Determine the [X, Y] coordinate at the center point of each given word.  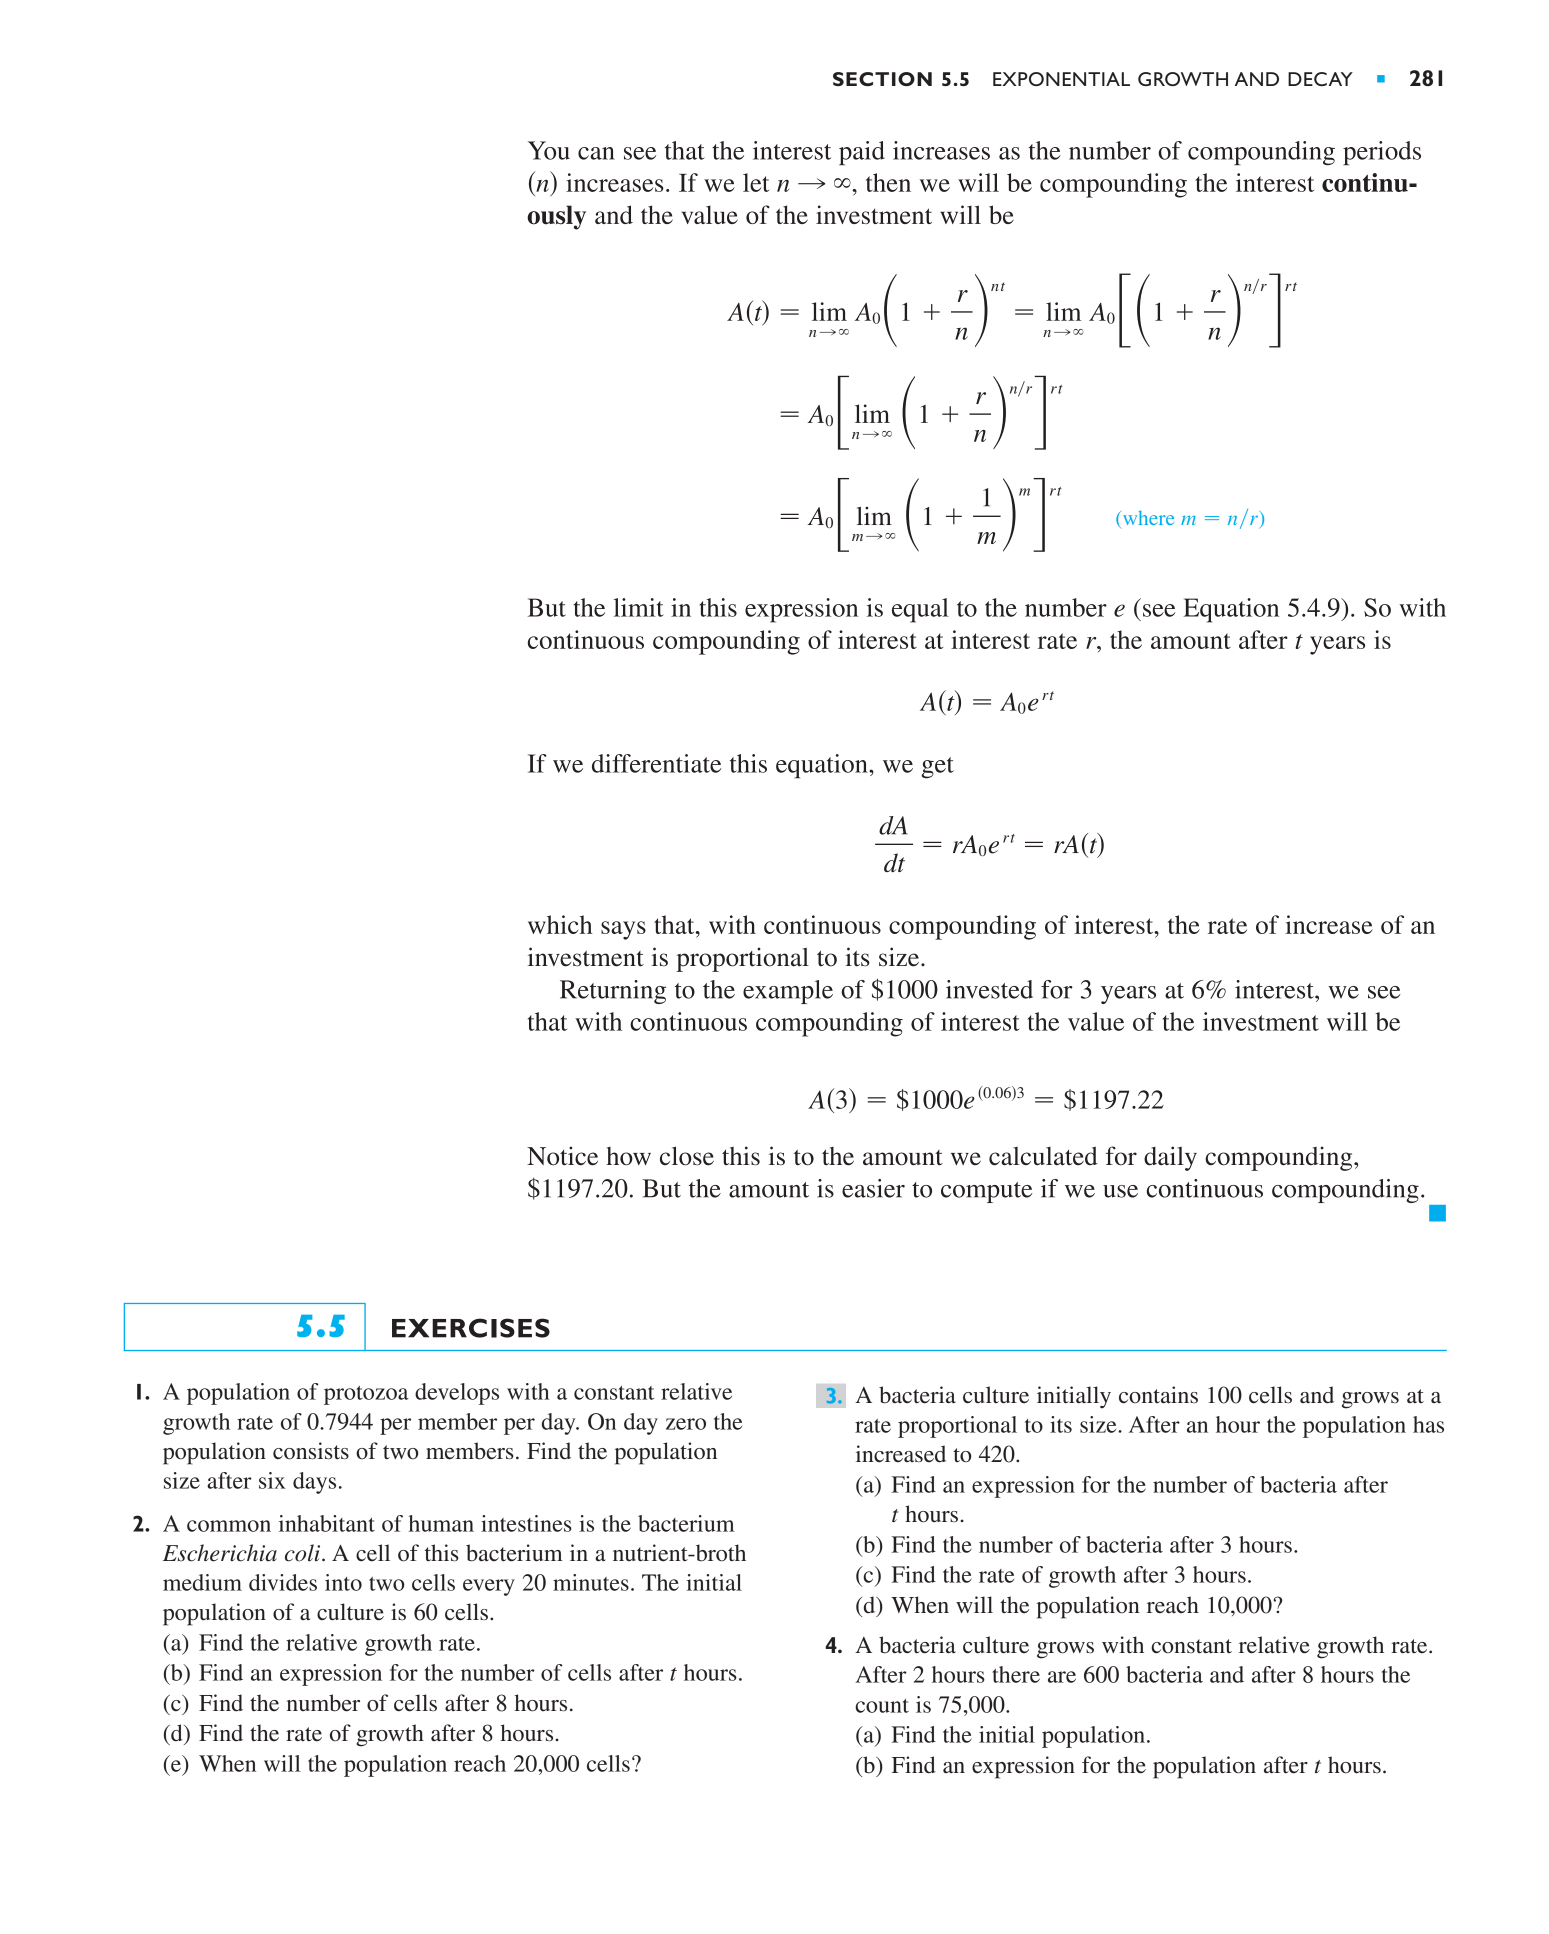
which [560, 924]
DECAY [1320, 79]
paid [862, 153]
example [788, 992]
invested [989, 989]
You [549, 150]
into [343, 1582]
